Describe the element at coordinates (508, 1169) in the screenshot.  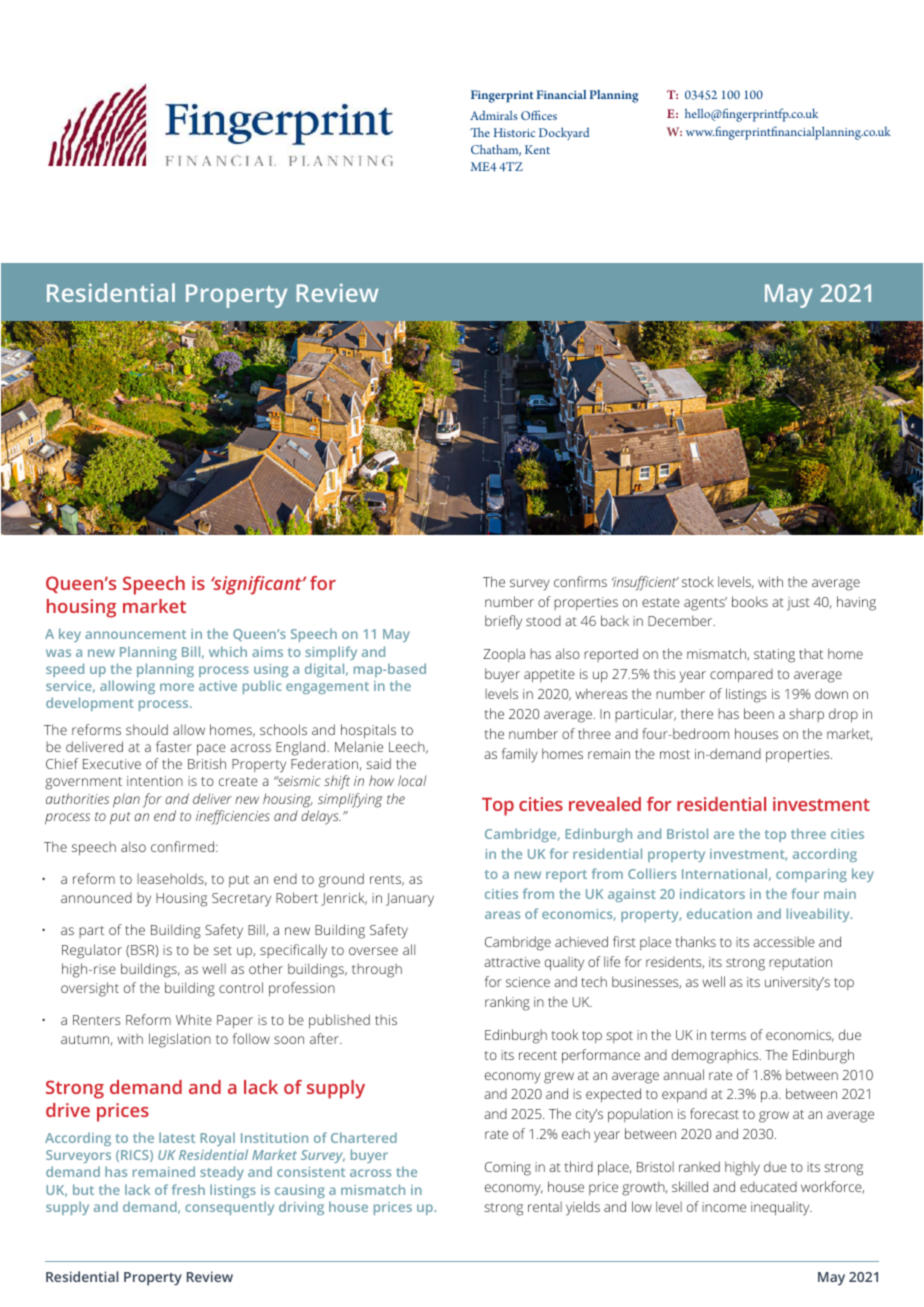
I see `Coming` at that location.
